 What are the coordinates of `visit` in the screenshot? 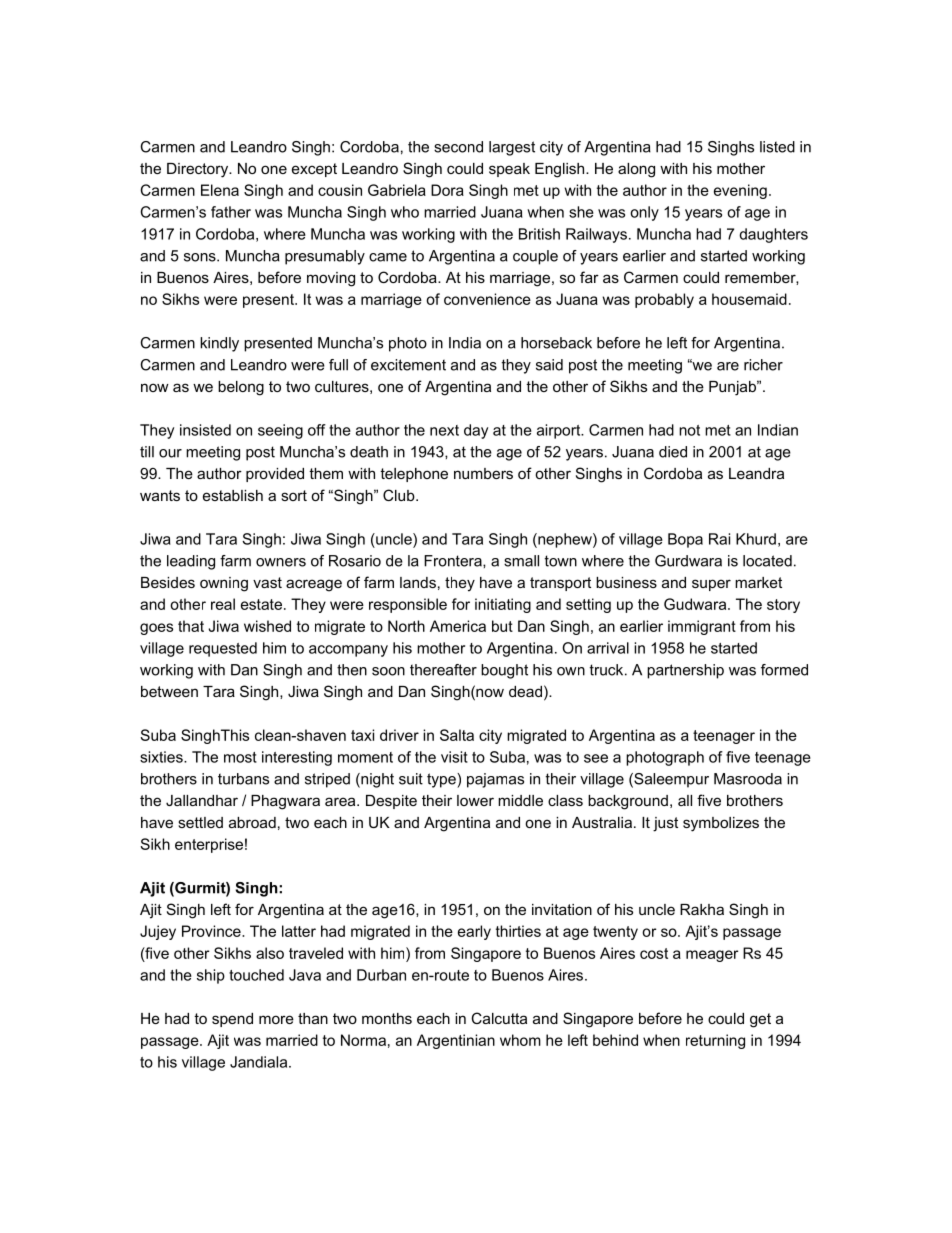 It's located at (454, 757).
